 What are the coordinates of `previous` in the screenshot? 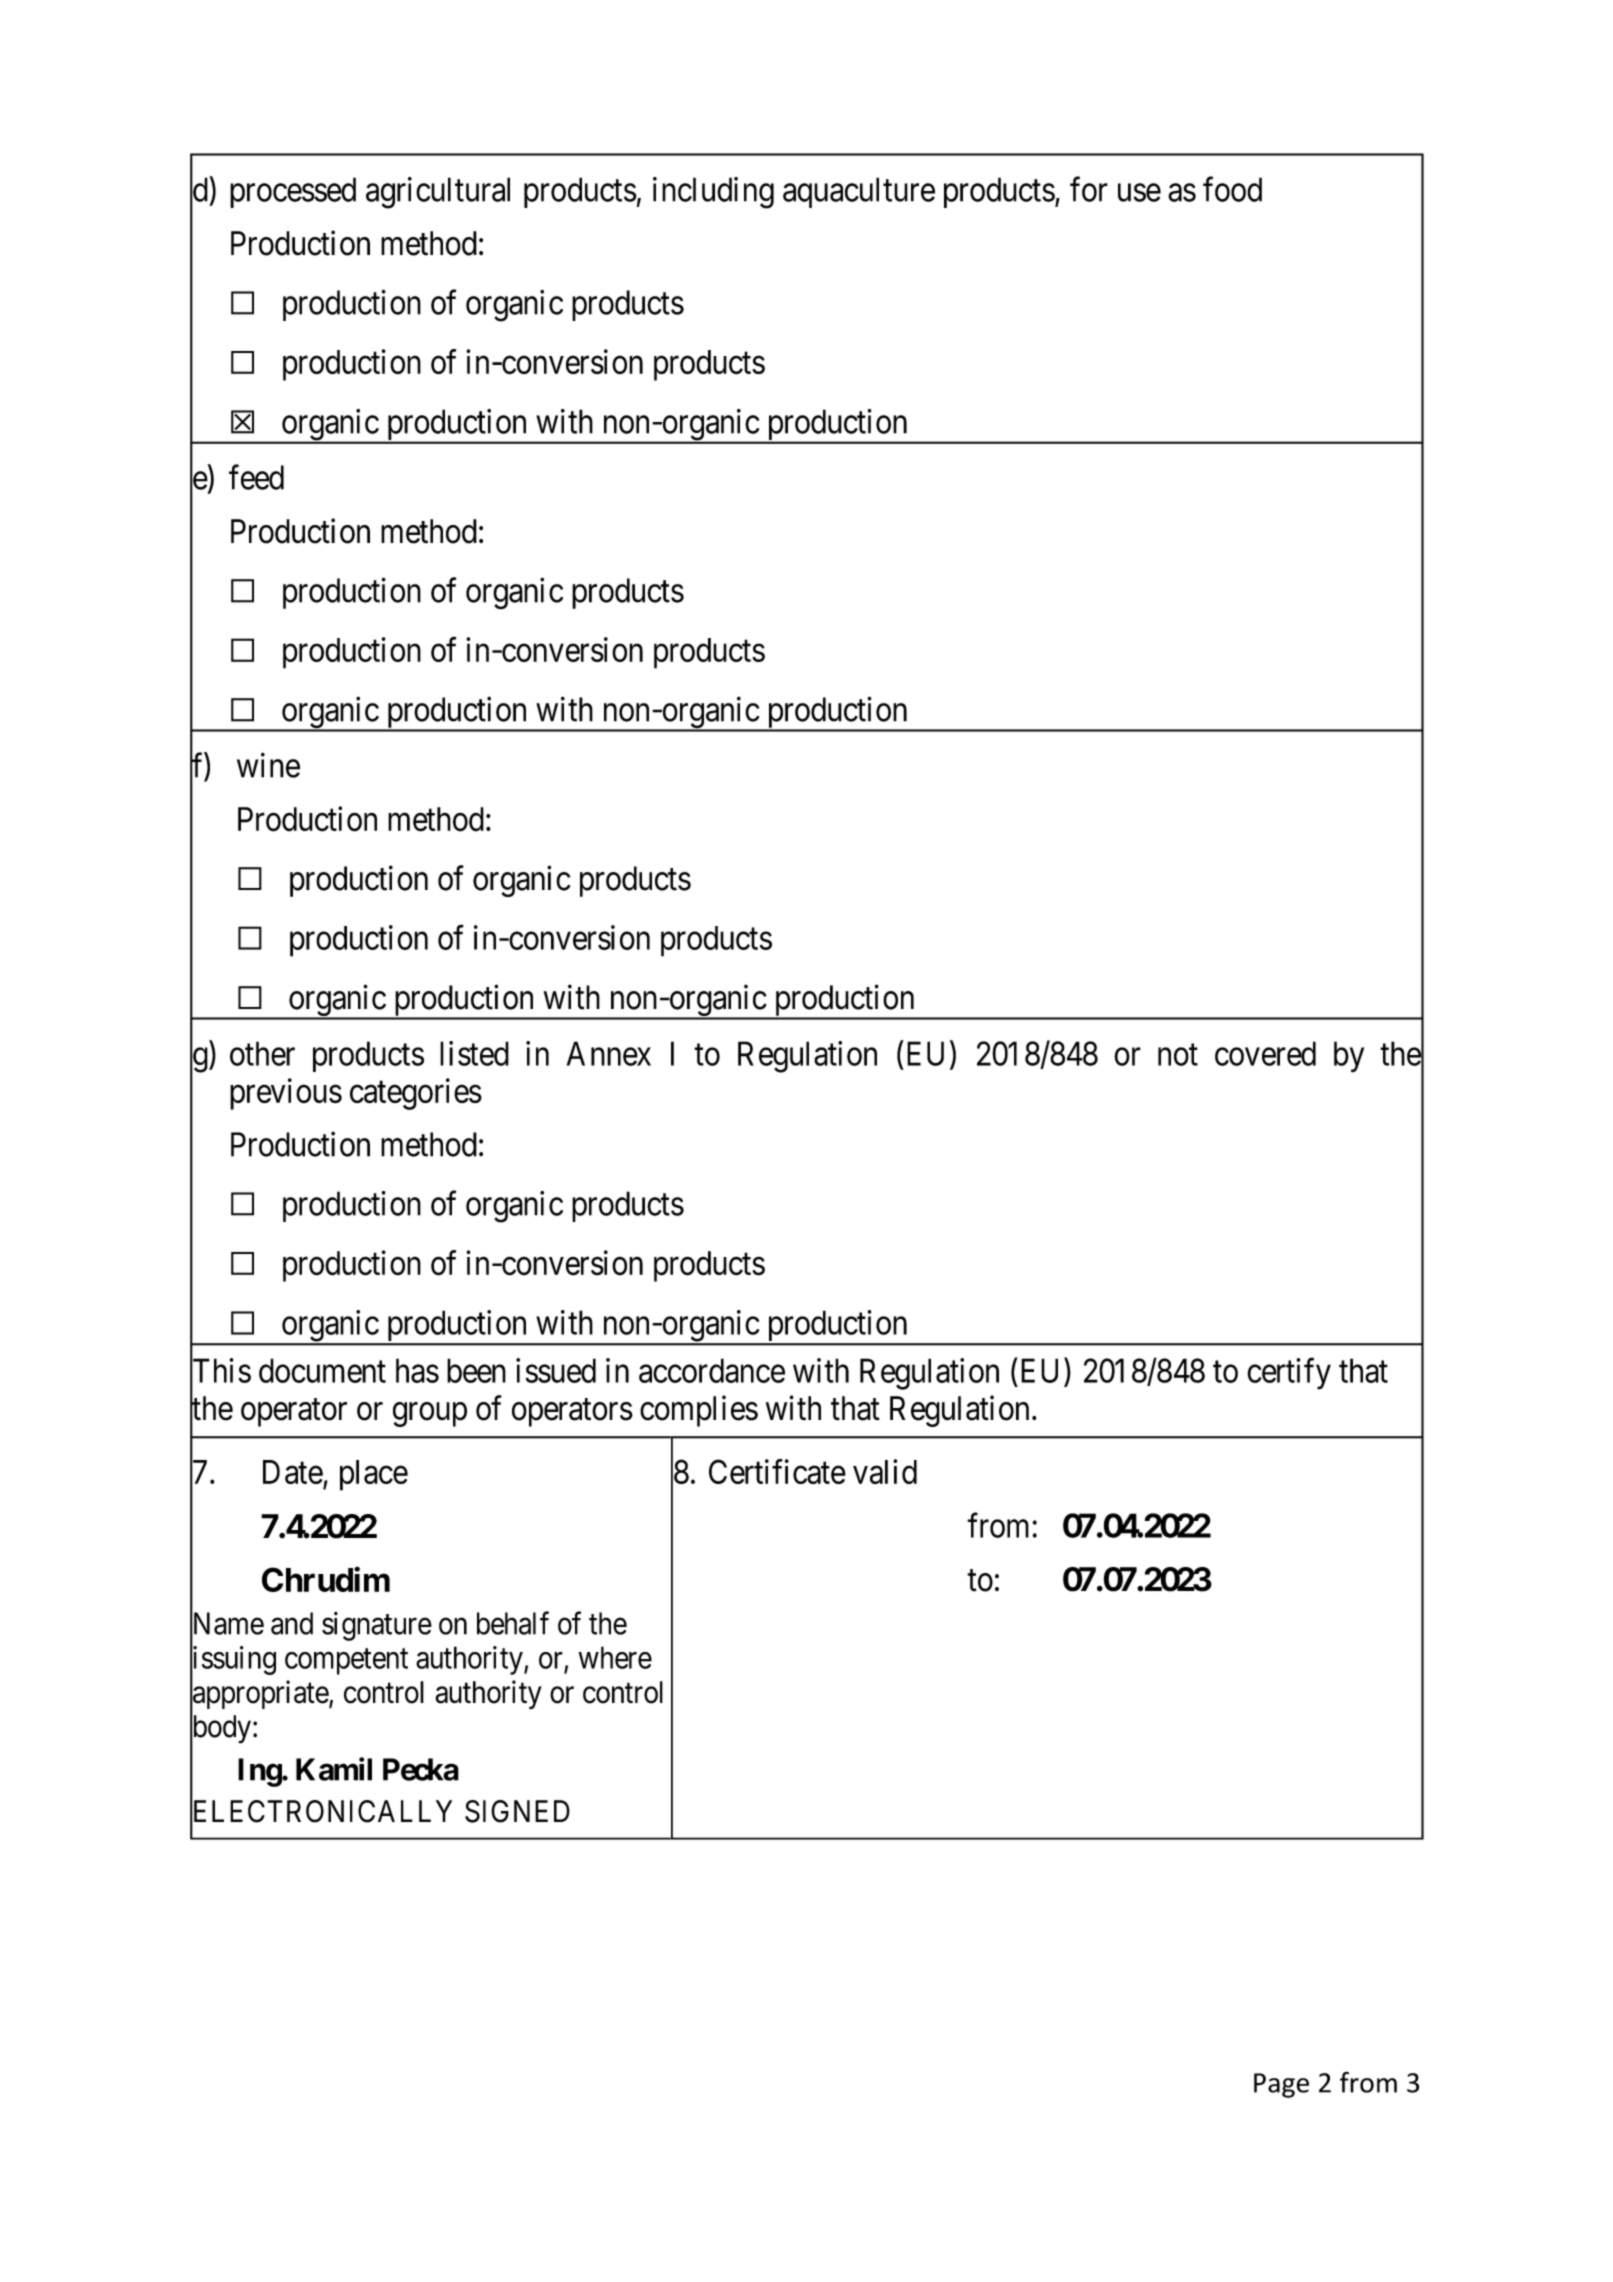 It's located at (286, 1094).
